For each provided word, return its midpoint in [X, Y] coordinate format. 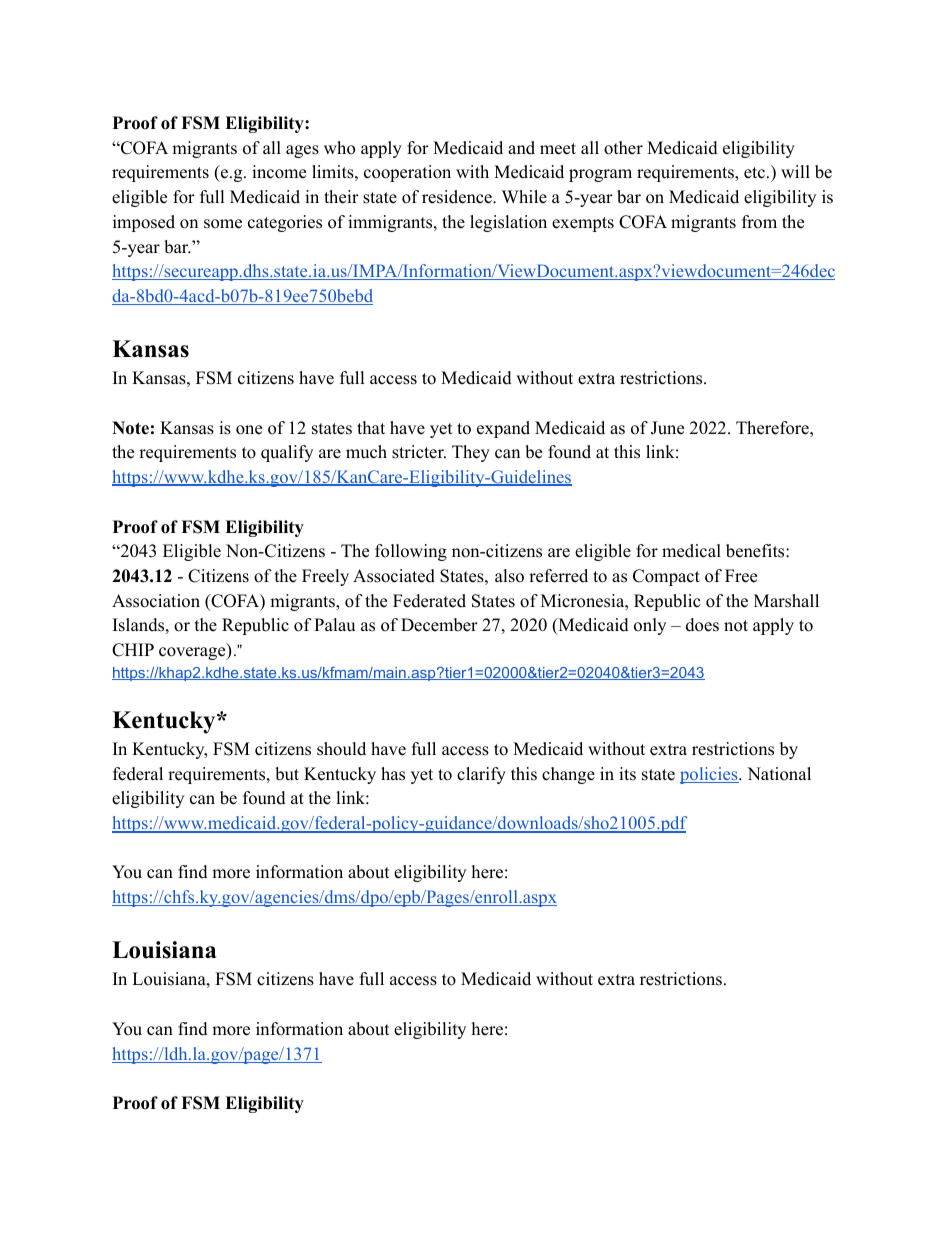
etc [754, 173]
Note [130, 428]
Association [156, 601]
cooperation [407, 173]
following [411, 552]
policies [710, 775]
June [667, 428]
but [287, 774]
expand [503, 429]
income [279, 172]
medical [691, 551]
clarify [481, 775]
